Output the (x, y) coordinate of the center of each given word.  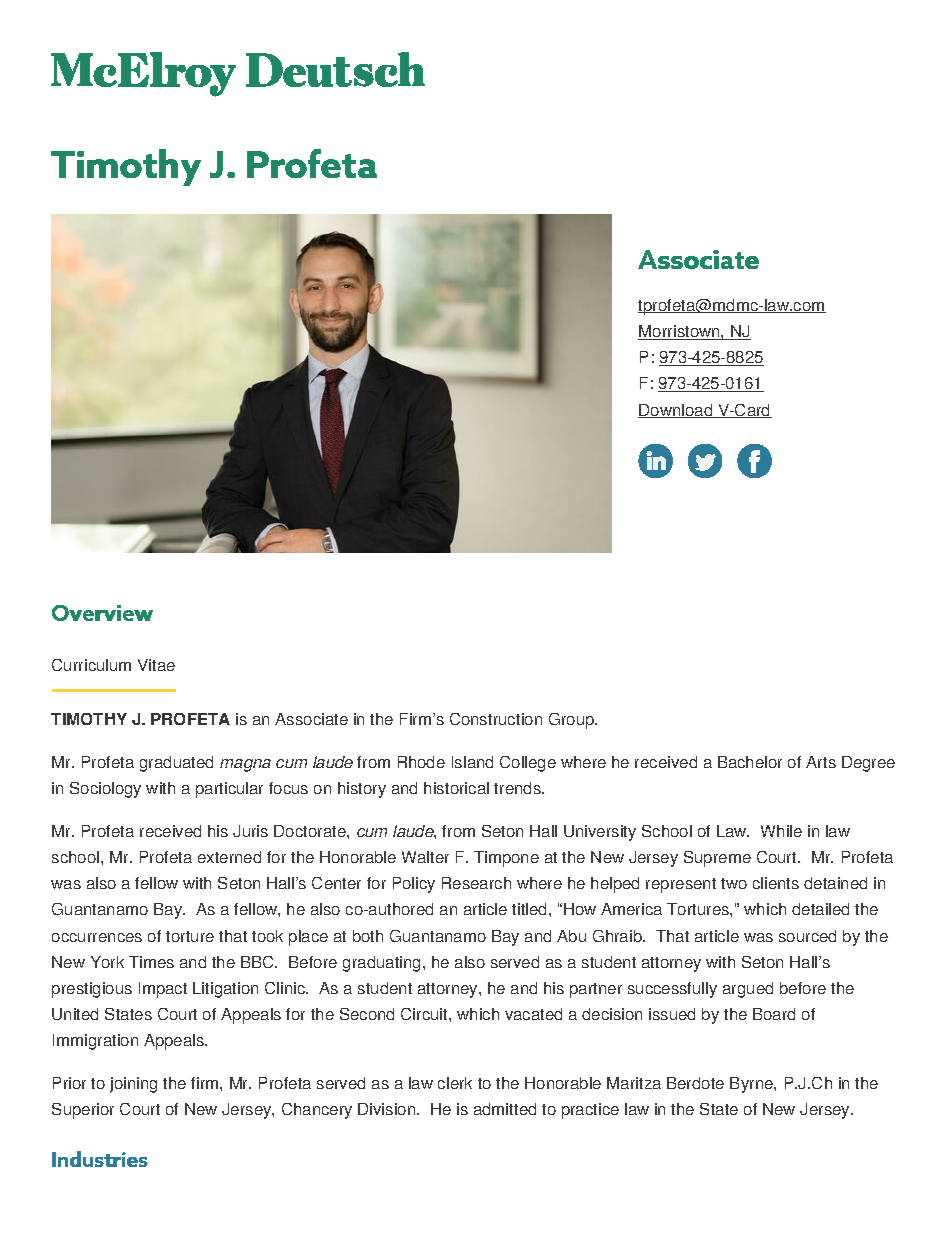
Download (676, 411)
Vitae (156, 665)
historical (456, 788)
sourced (807, 936)
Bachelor (750, 762)
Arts (821, 762)
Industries (100, 1159)
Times (151, 962)
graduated (176, 764)
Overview (102, 613)
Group (573, 721)
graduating (381, 964)
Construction (496, 719)
